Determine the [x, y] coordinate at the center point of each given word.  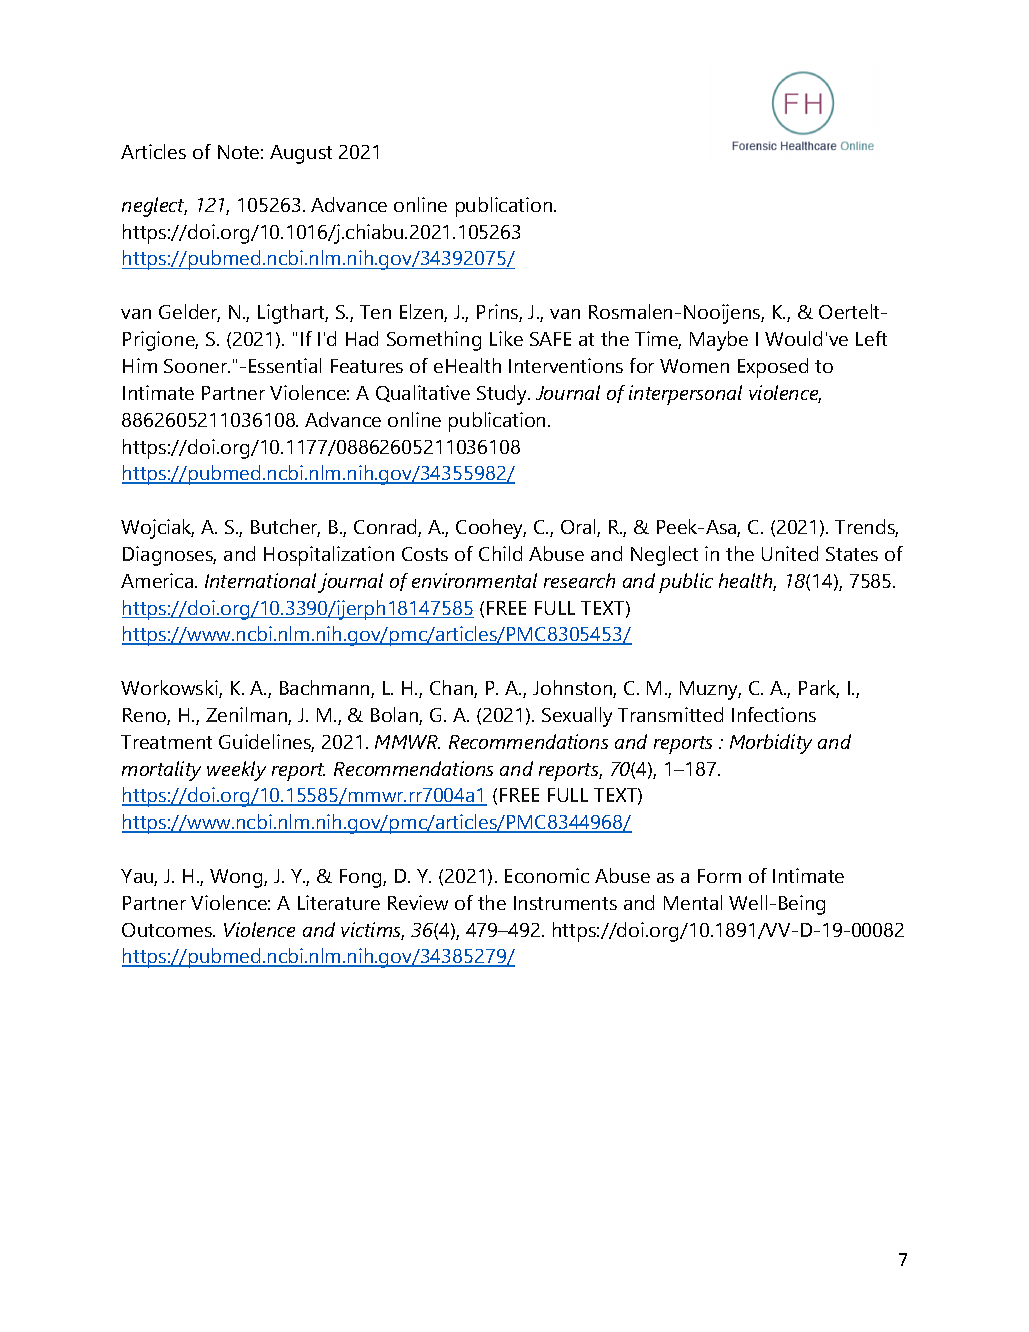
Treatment [166, 742]
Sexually [577, 717]
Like [506, 338]
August [301, 154]
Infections [774, 714]
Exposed [773, 368]
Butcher [285, 528]
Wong [237, 878]
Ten [375, 312]
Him [140, 365]
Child [500, 553]
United [790, 553]
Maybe [719, 341]
